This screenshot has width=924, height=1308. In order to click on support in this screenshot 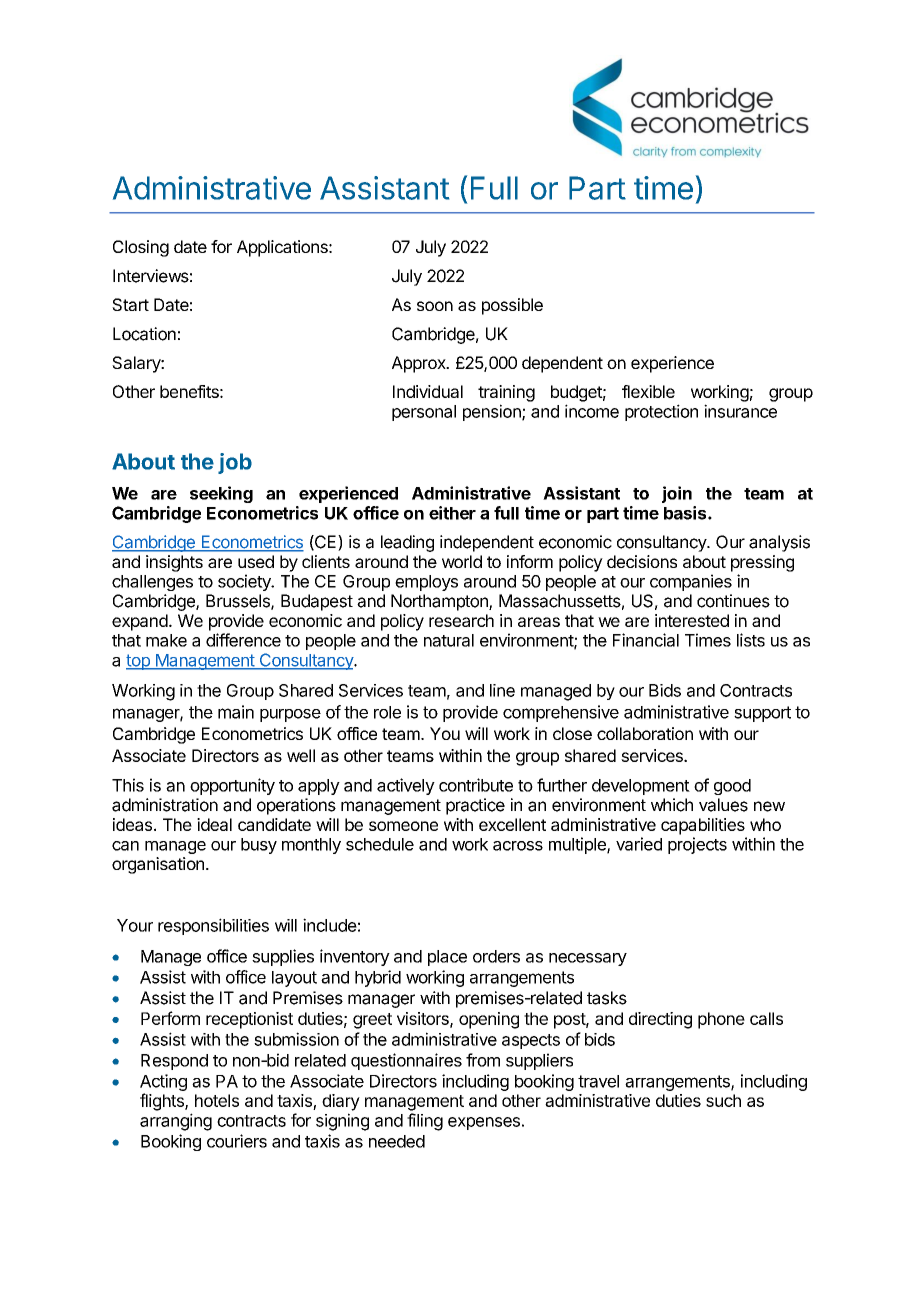, I will do `click(762, 714)`.
